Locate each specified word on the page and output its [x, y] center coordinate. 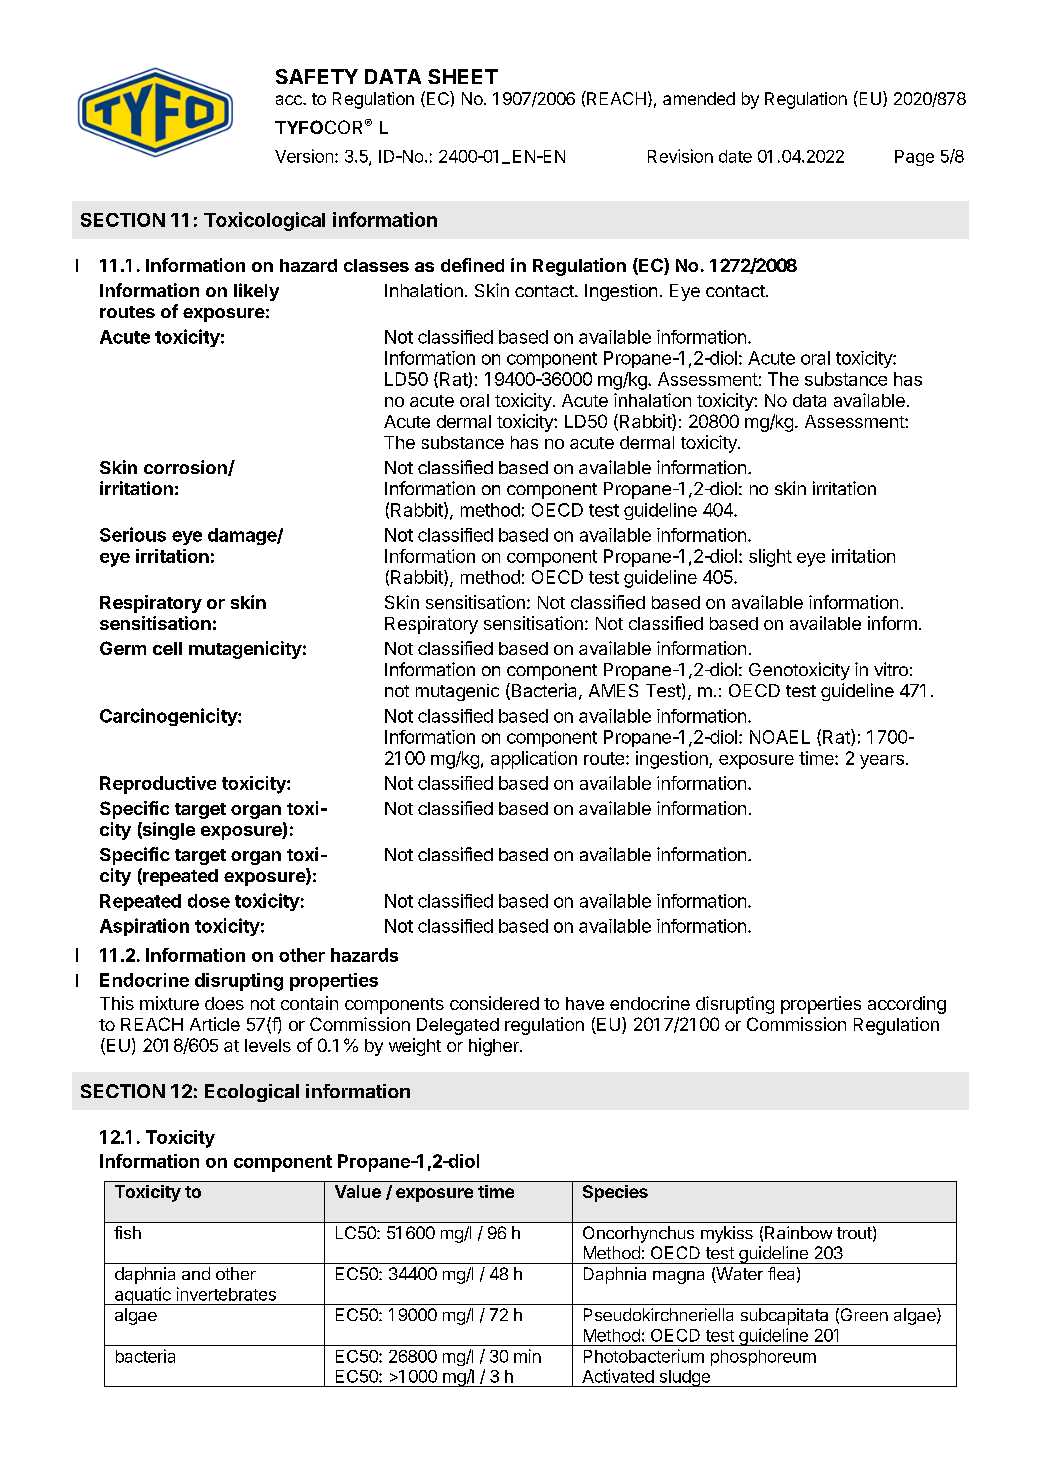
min [527, 1356]
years [882, 762]
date [735, 156]
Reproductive [158, 785]
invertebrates [226, 1294]
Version [304, 156]
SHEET [463, 76]
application [534, 760]
